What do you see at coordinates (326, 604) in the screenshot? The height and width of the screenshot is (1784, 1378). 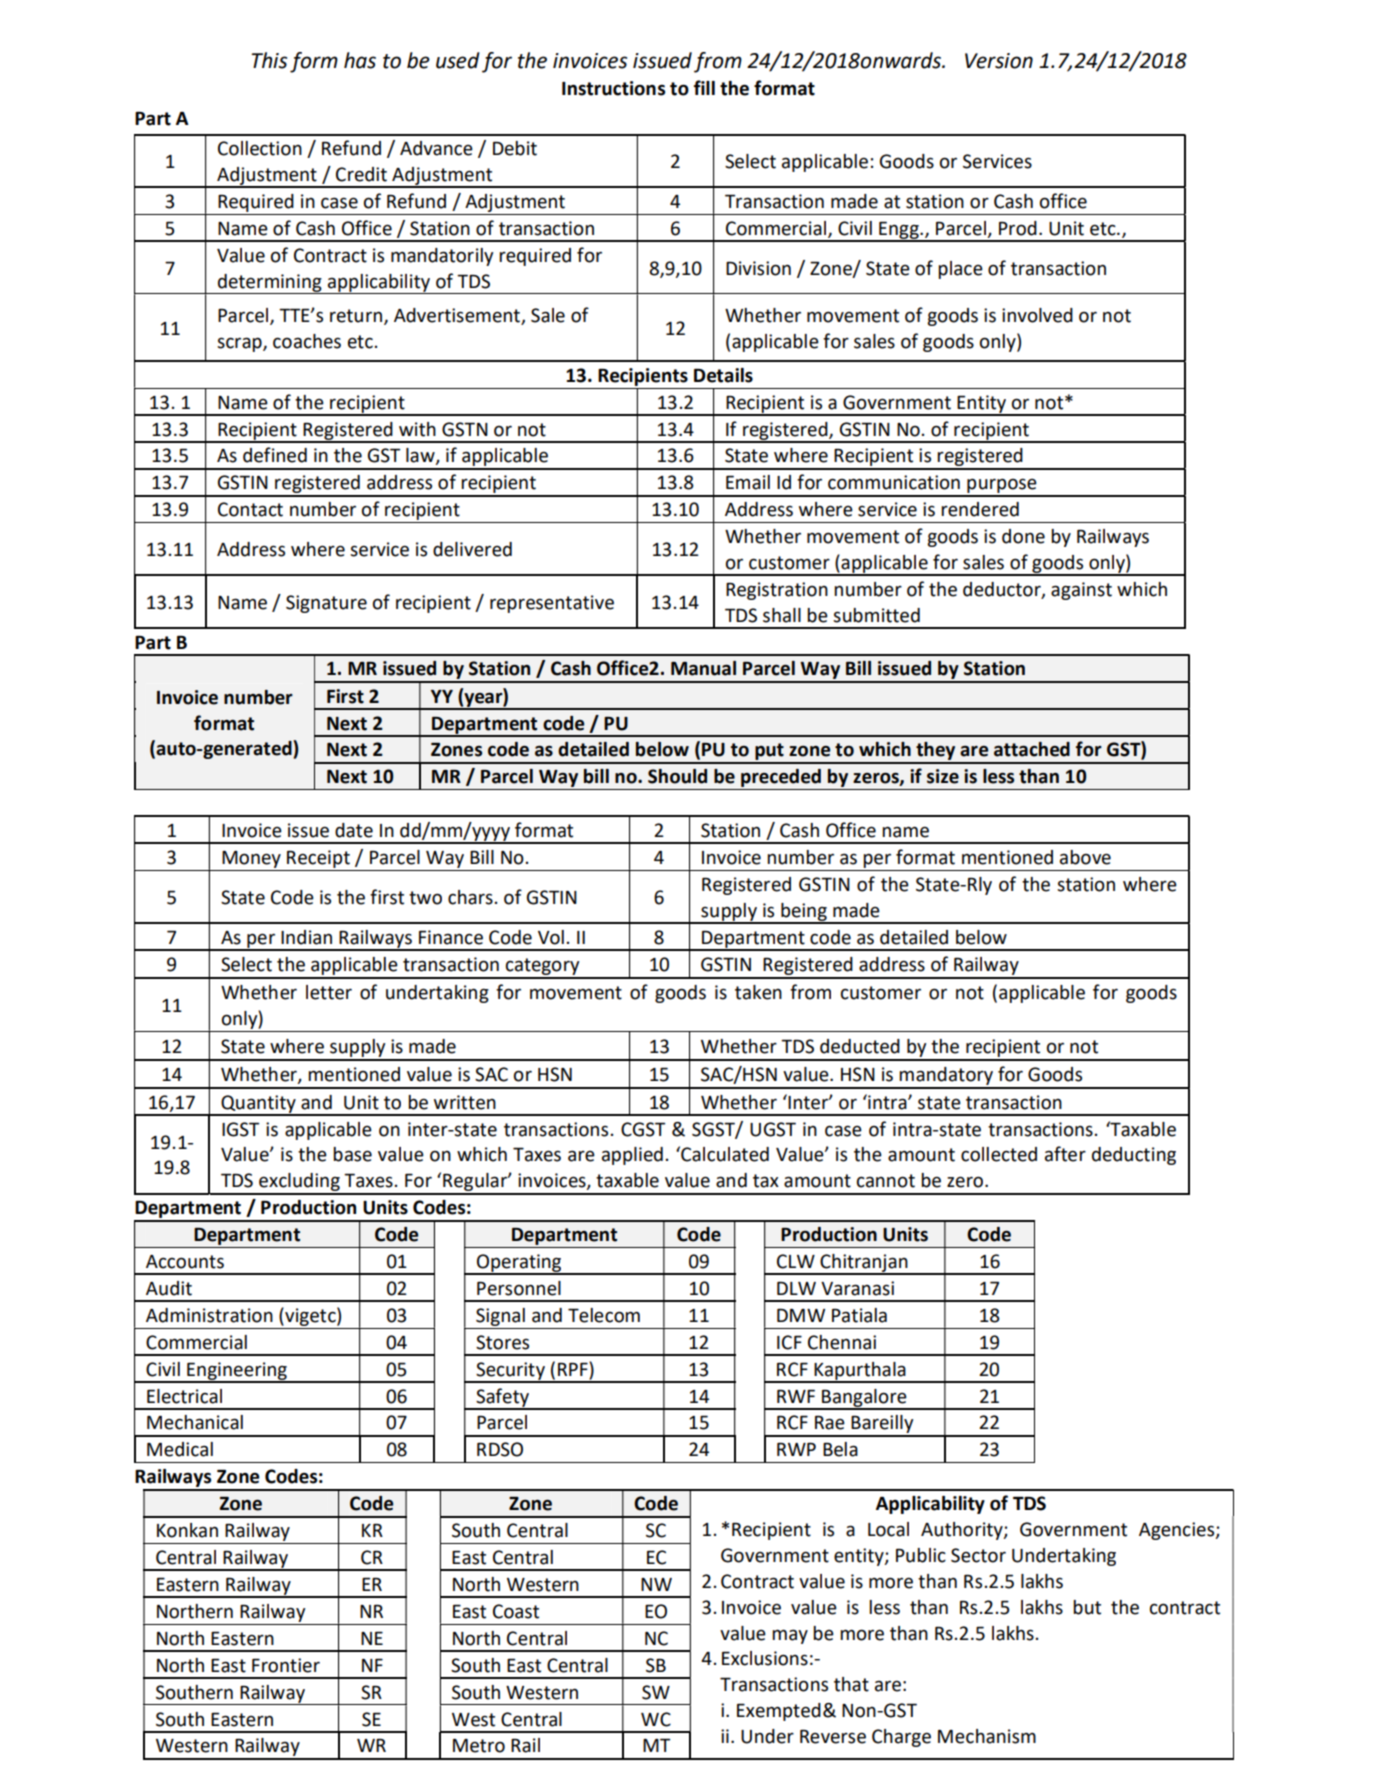 I see `Signature` at bounding box center [326, 604].
